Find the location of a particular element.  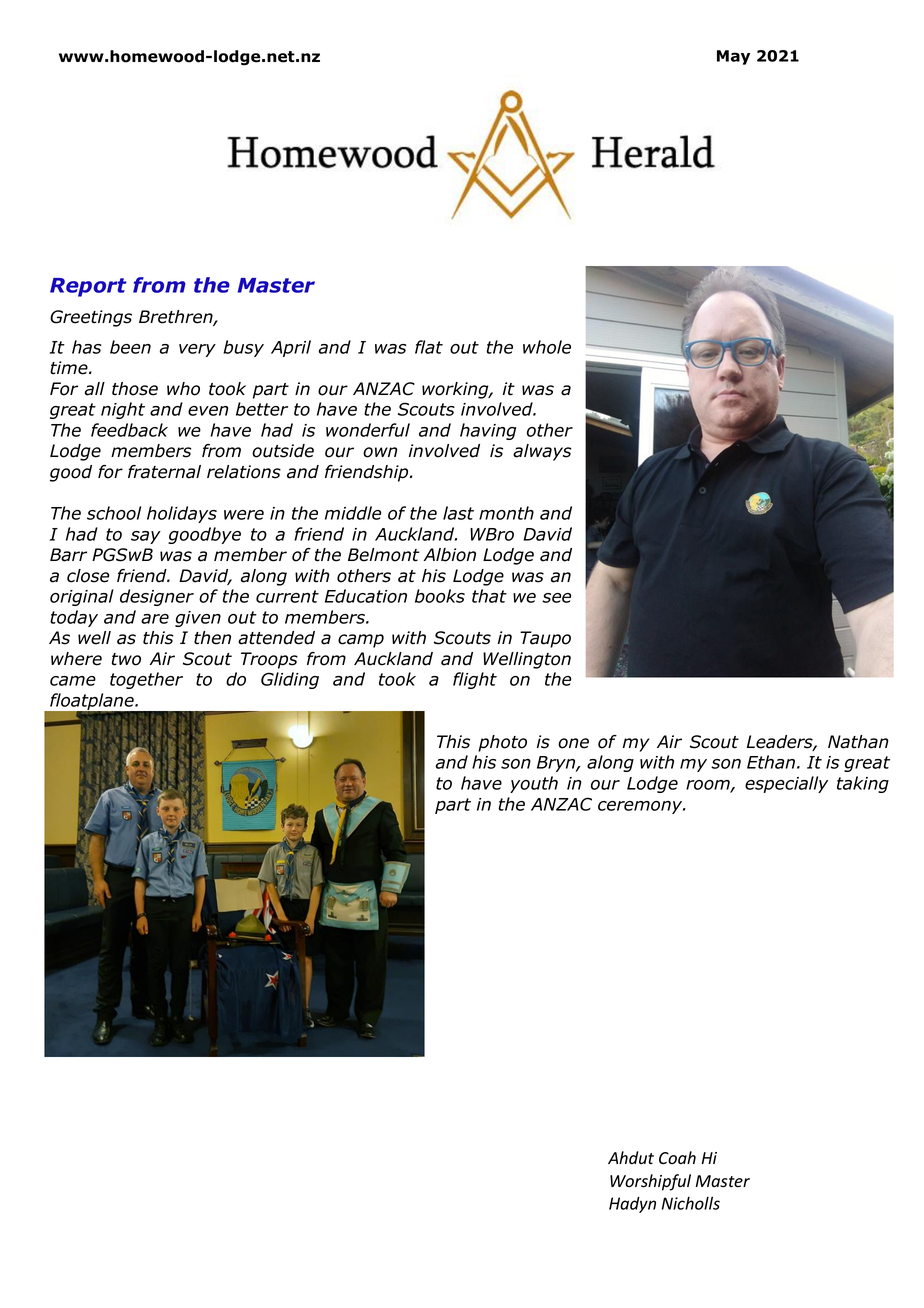

Report is located at coordinates (88, 287).
